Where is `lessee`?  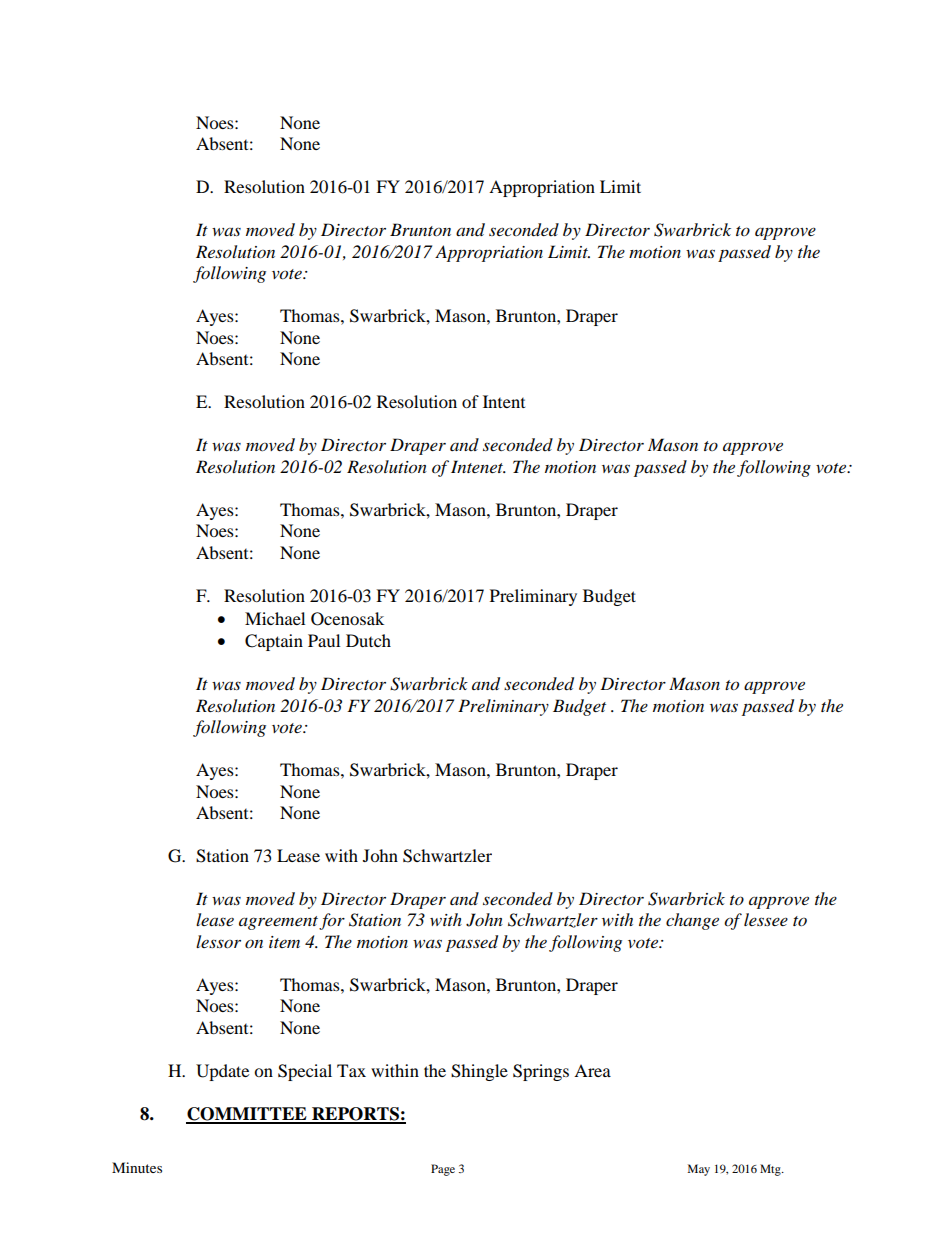
lessee is located at coordinates (766, 919).
